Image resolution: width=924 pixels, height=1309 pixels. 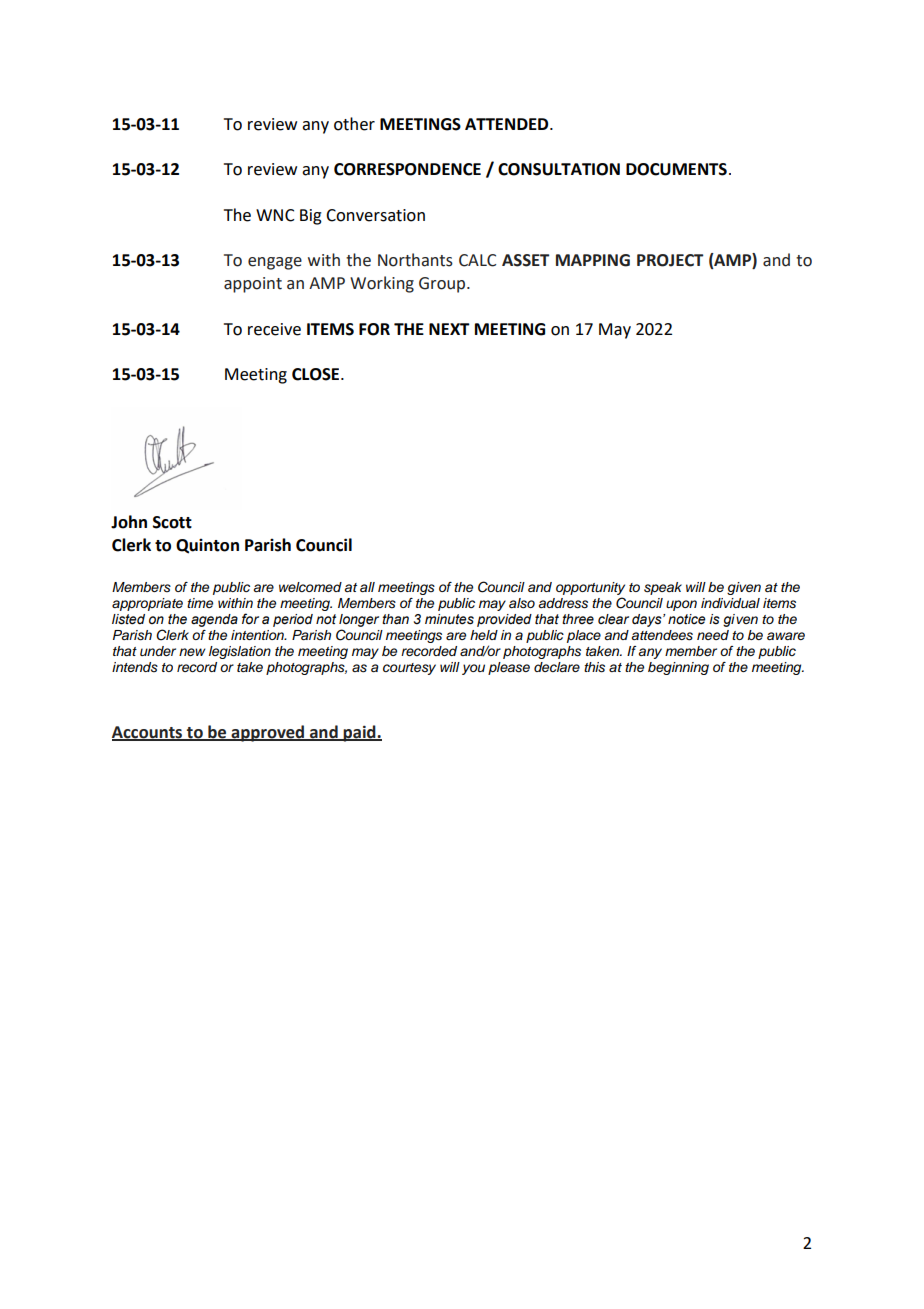 I want to click on individual, so click(x=730, y=603).
